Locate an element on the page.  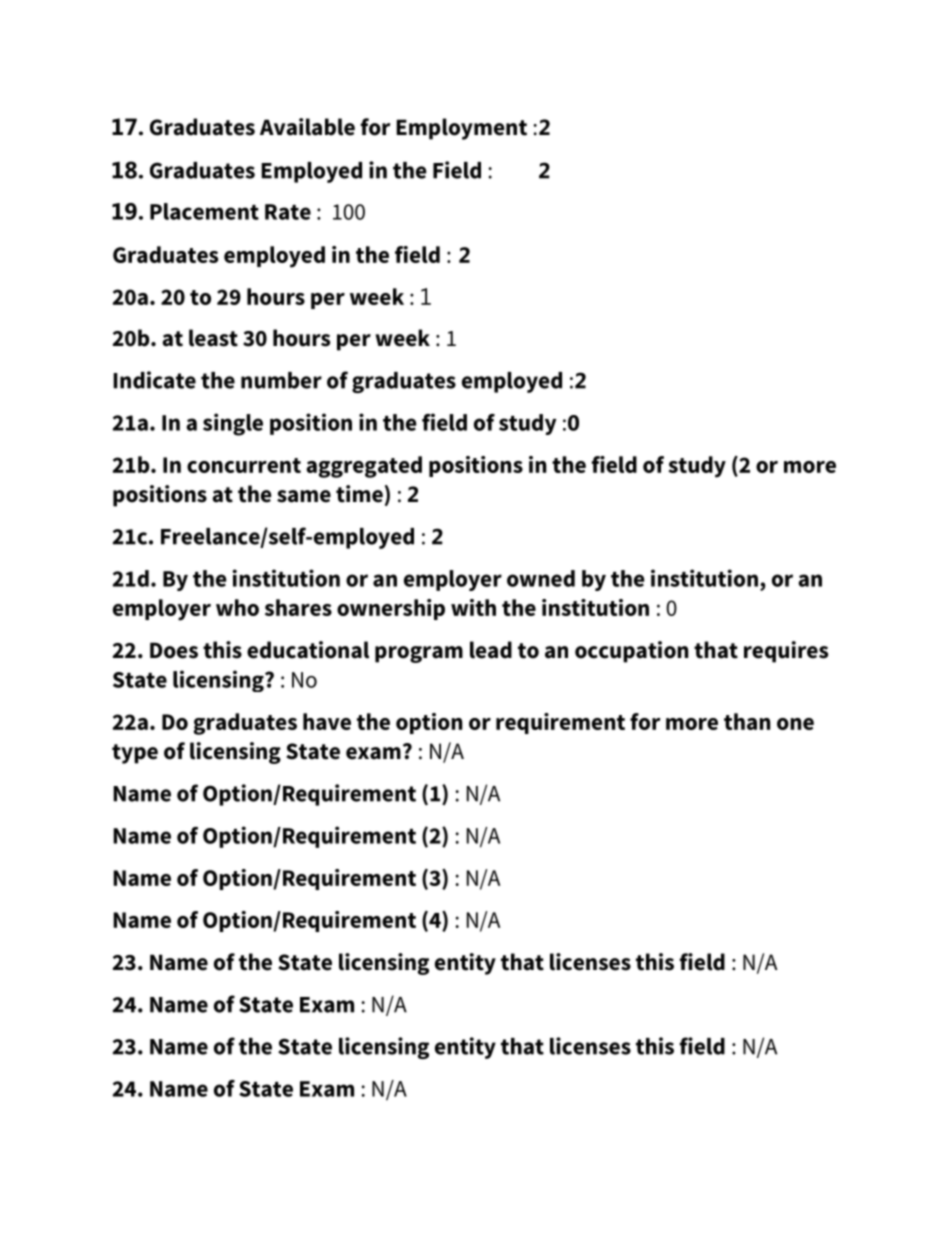
Available is located at coordinates (307, 127).
